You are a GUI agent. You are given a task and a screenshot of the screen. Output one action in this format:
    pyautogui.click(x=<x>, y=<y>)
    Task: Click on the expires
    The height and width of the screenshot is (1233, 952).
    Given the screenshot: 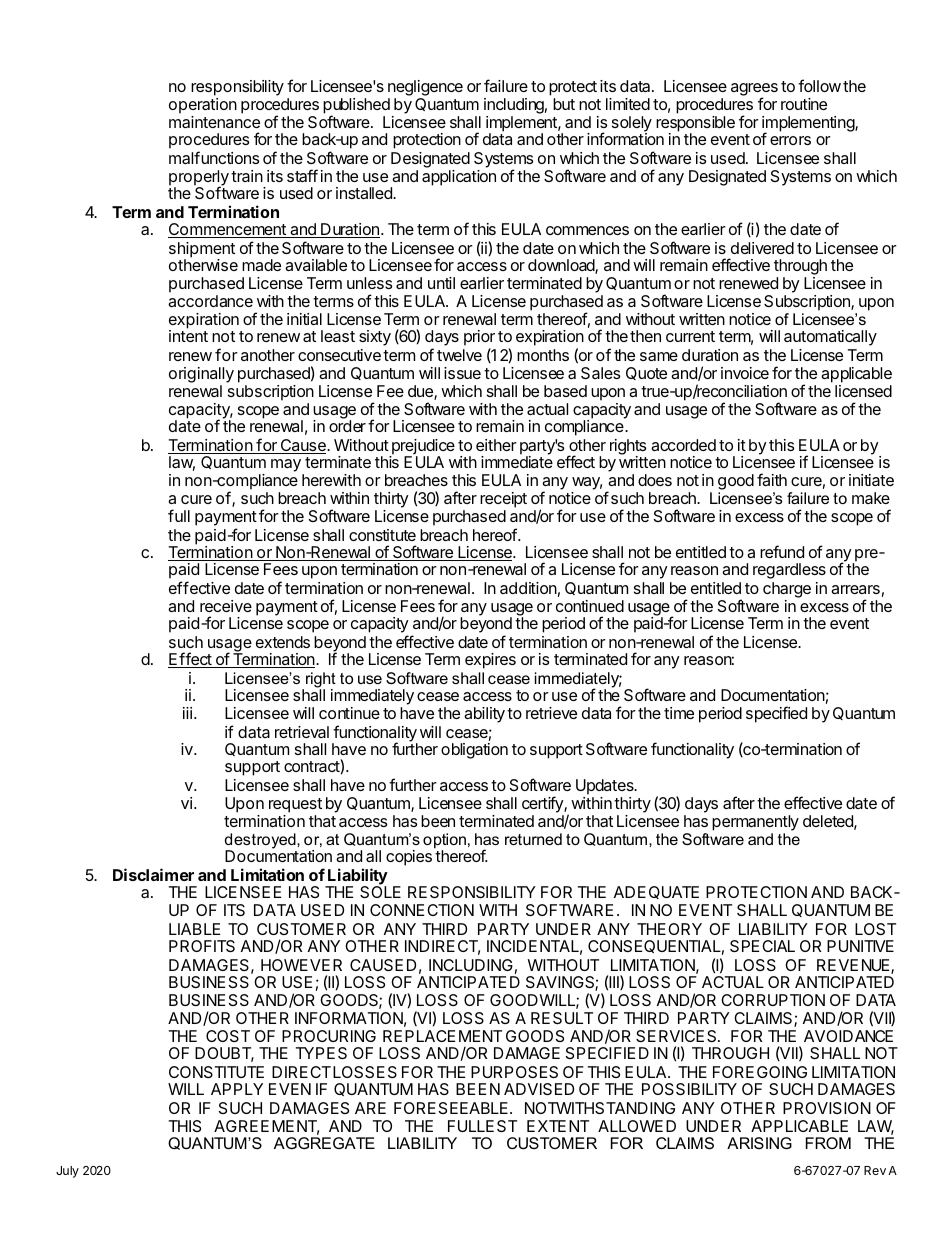 What is the action you would take?
    pyautogui.click(x=490, y=661)
